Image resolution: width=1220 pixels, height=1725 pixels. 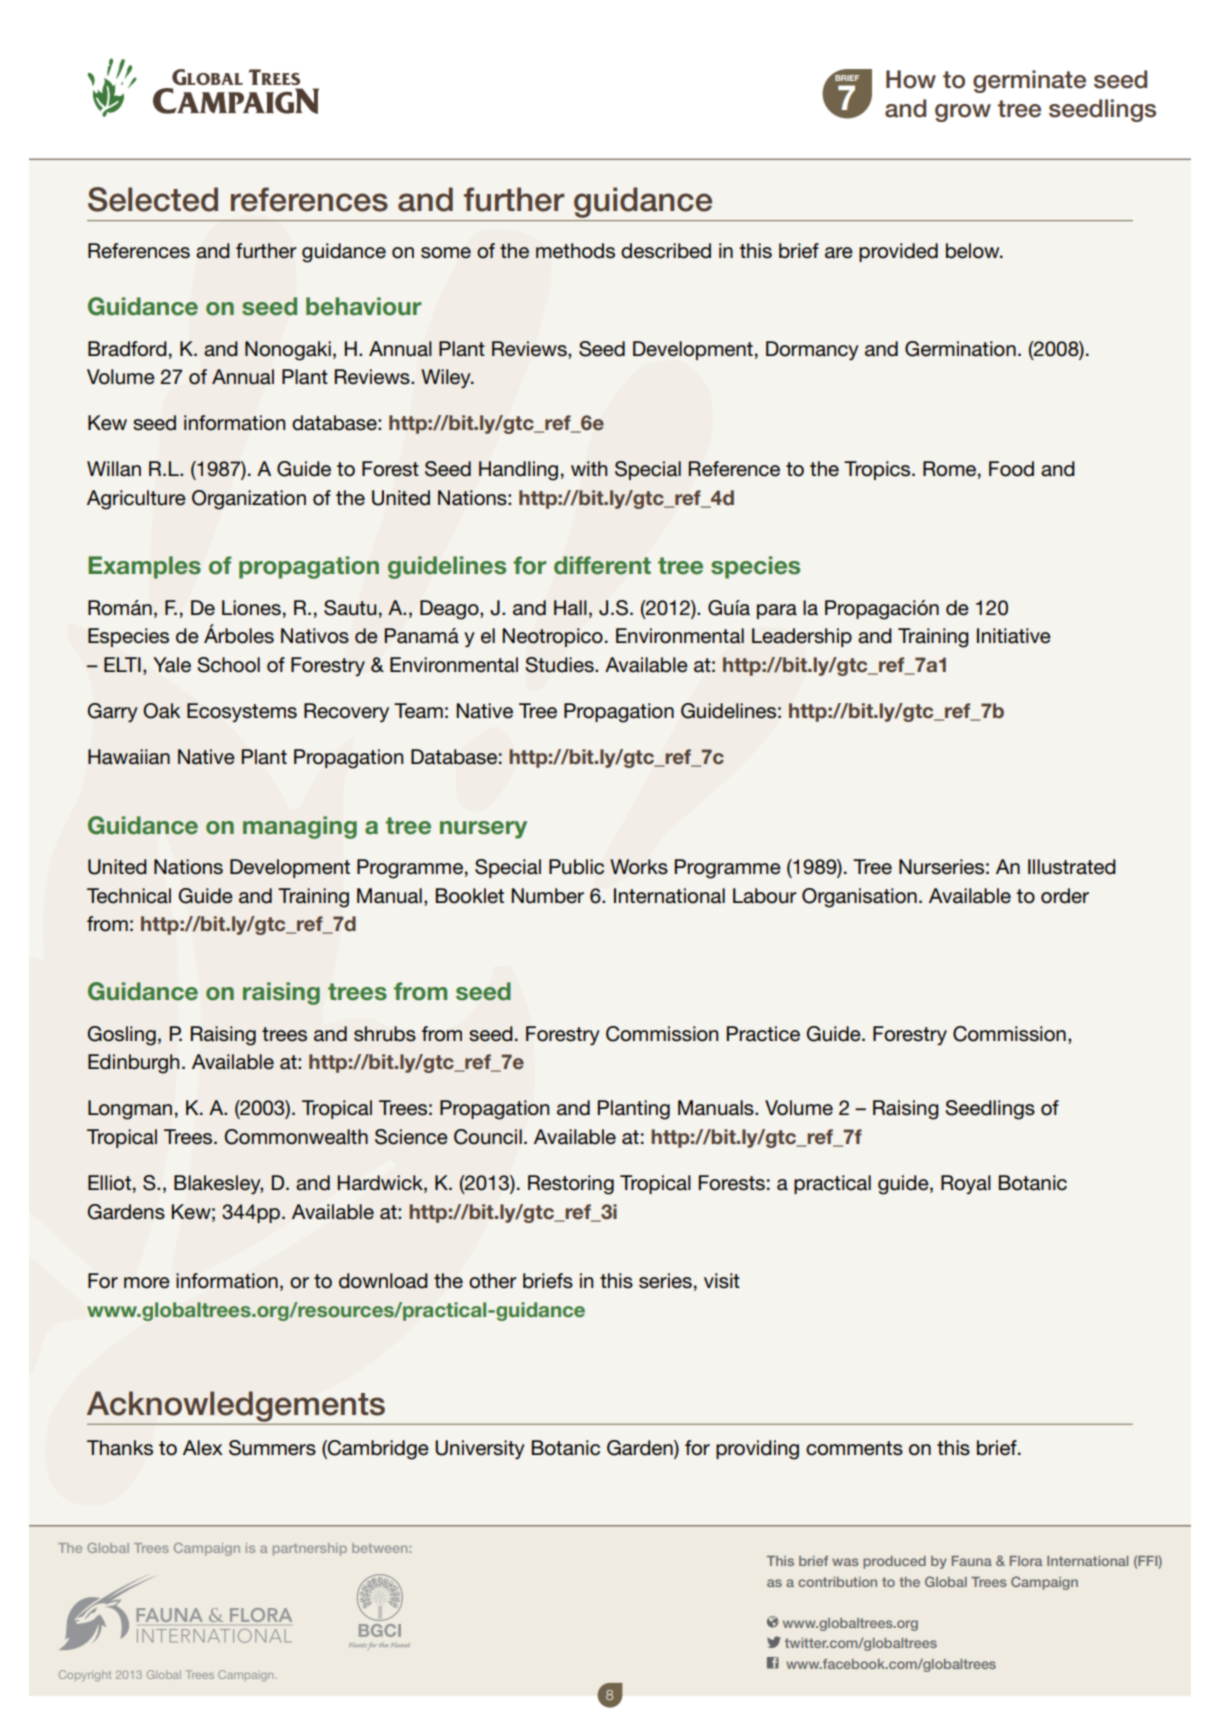 What do you see at coordinates (249, 500) in the screenshot?
I see `Organization` at bounding box center [249, 500].
